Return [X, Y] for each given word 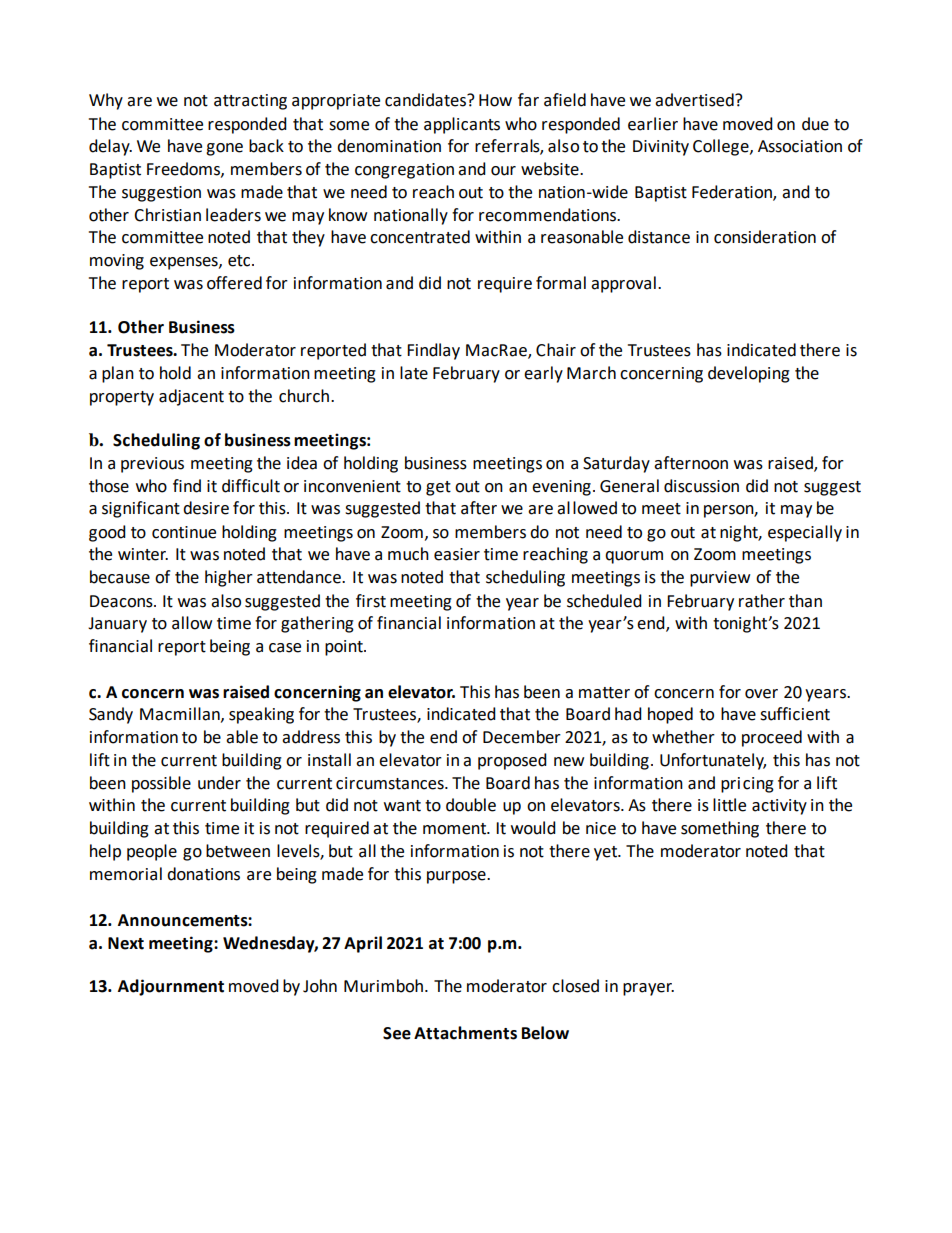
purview [720, 579]
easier [457, 554]
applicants [462, 125]
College [722, 147]
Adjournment [171, 987]
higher [229, 578]
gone [224, 149]
